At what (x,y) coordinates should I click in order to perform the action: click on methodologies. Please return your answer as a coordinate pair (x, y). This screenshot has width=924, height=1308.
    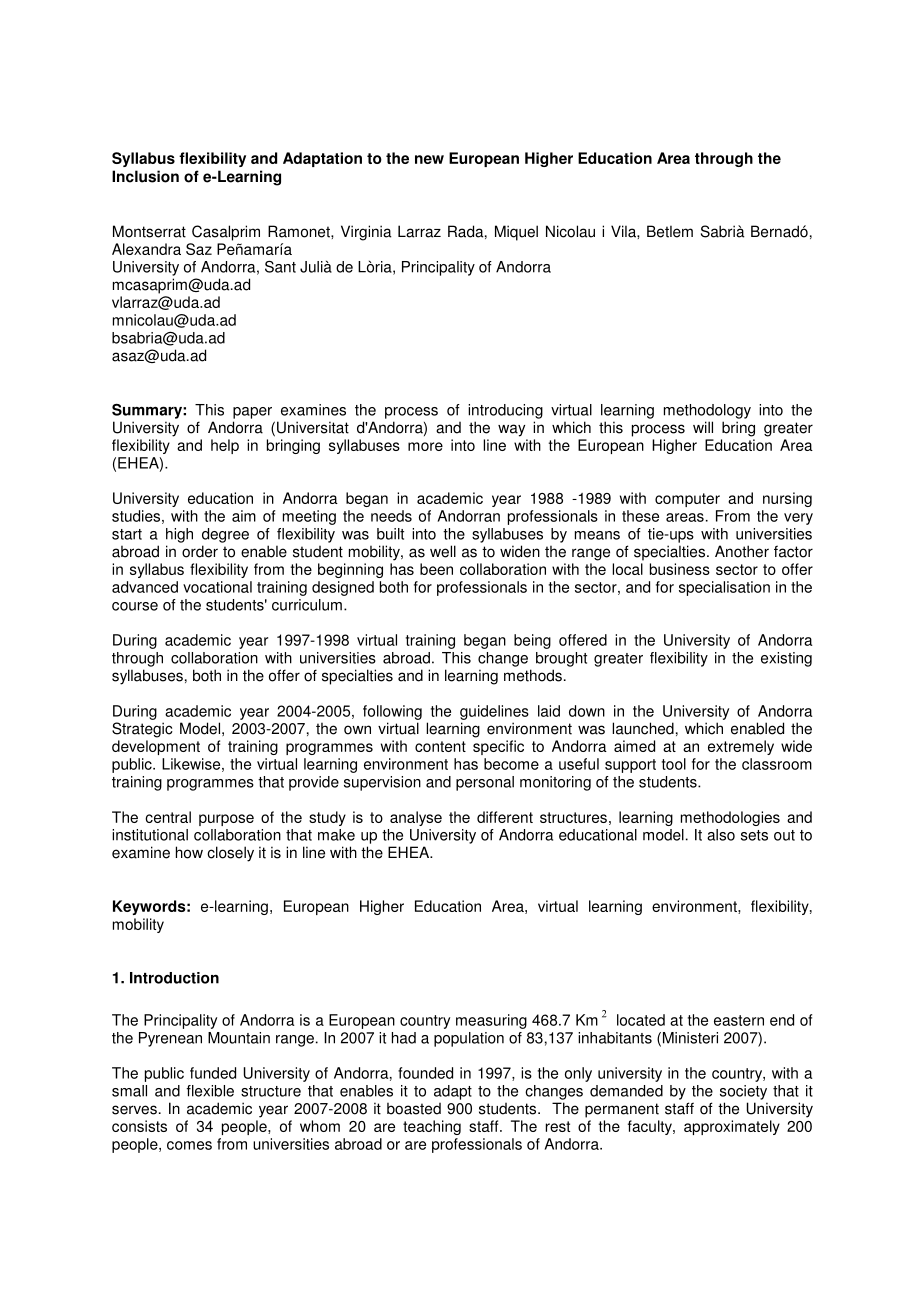
    Looking at the image, I should click on (730, 818).
